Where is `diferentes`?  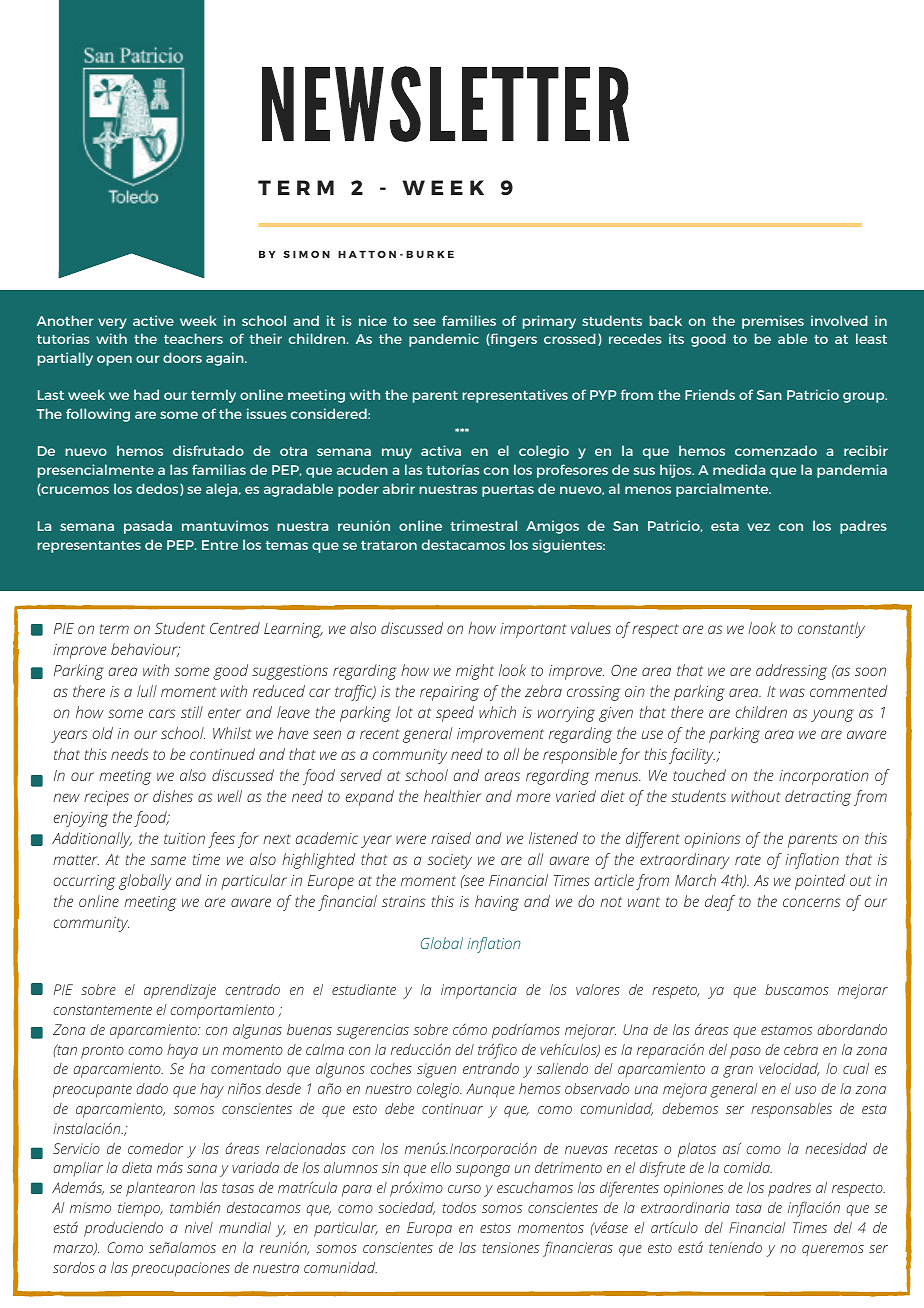 diferentes is located at coordinates (629, 1189).
